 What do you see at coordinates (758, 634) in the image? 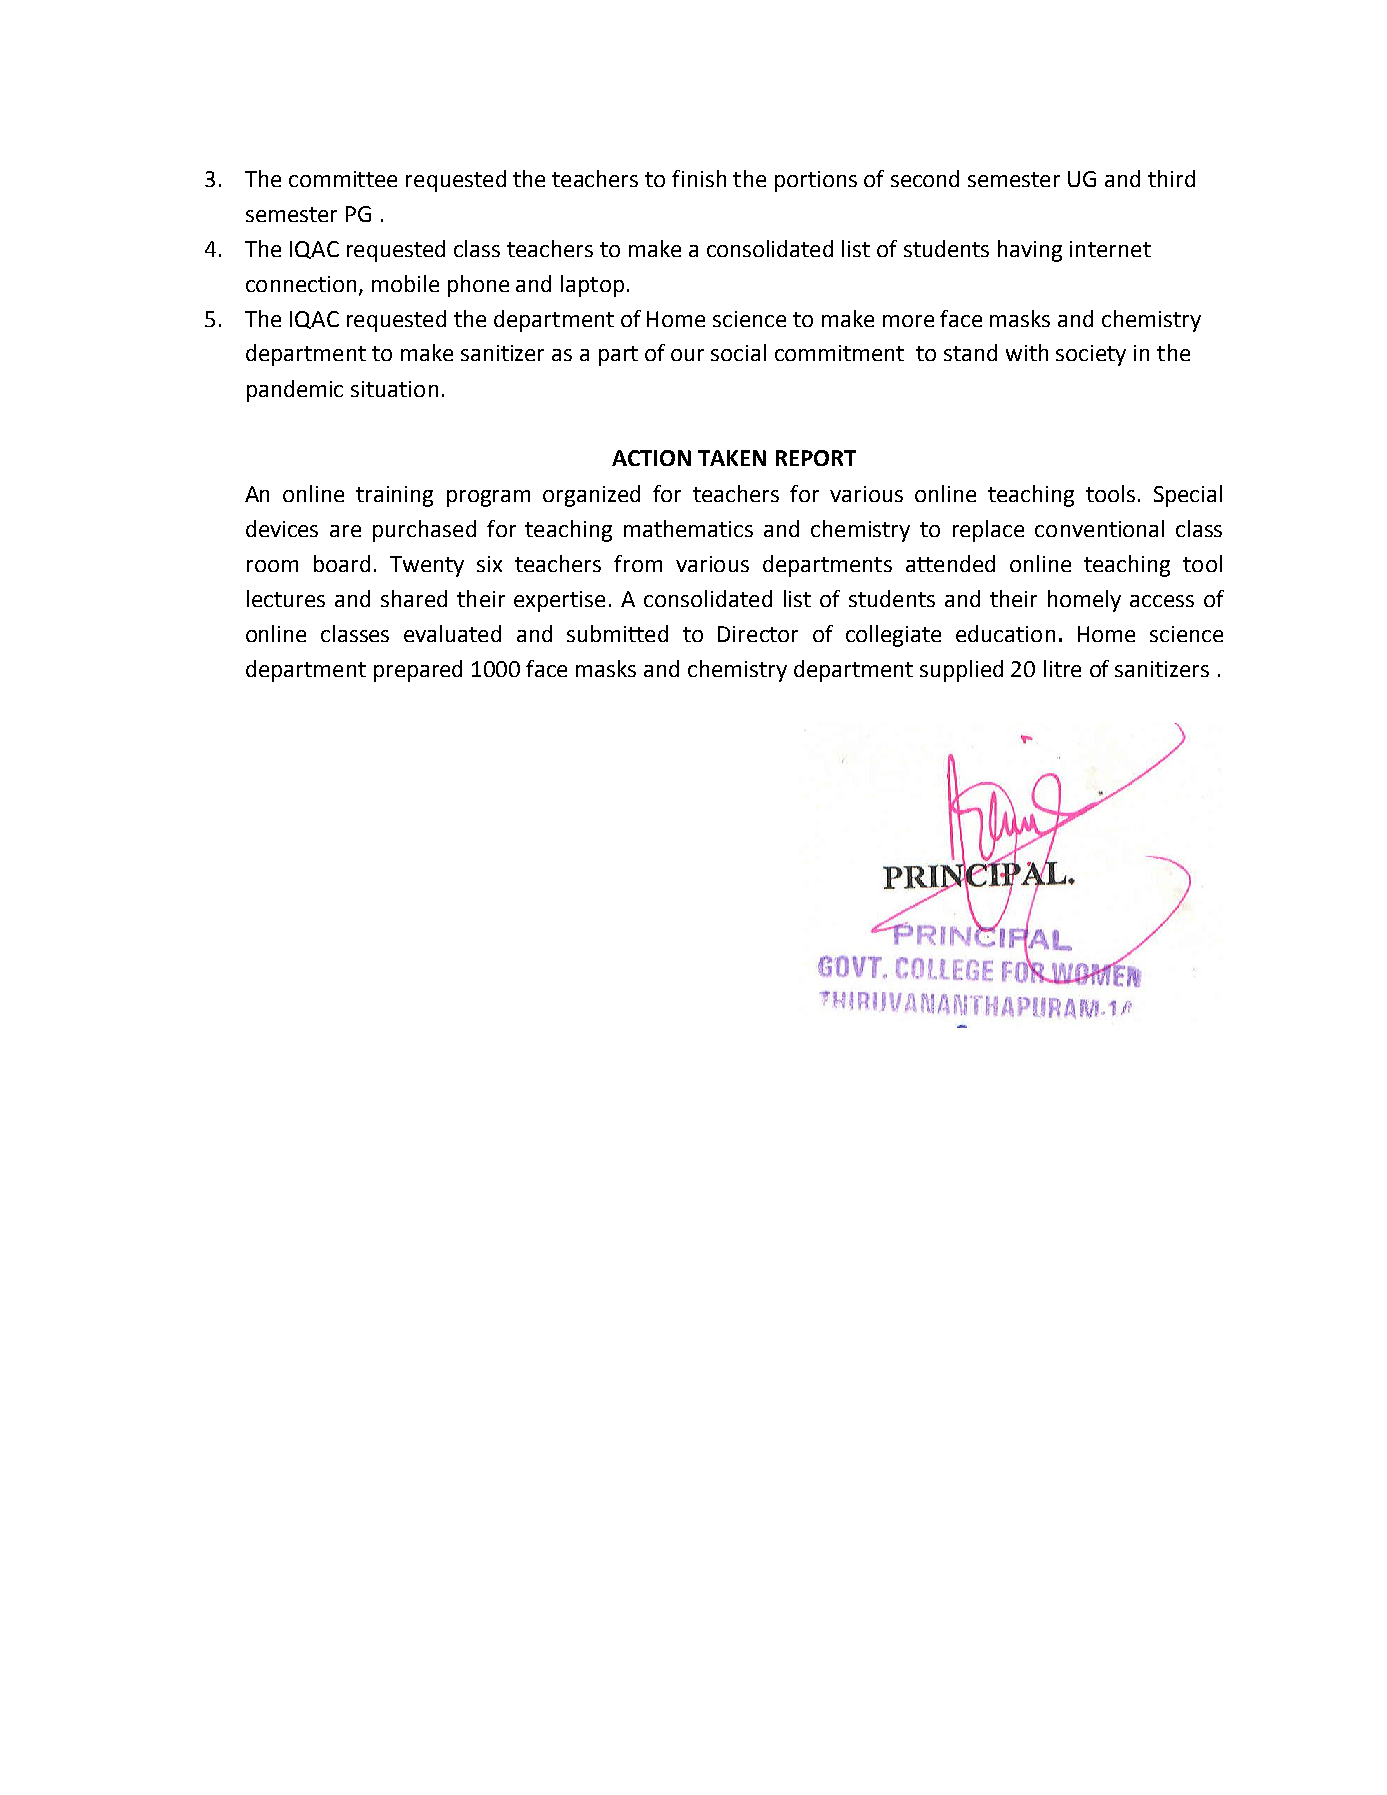
I see `Director` at bounding box center [758, 634].
